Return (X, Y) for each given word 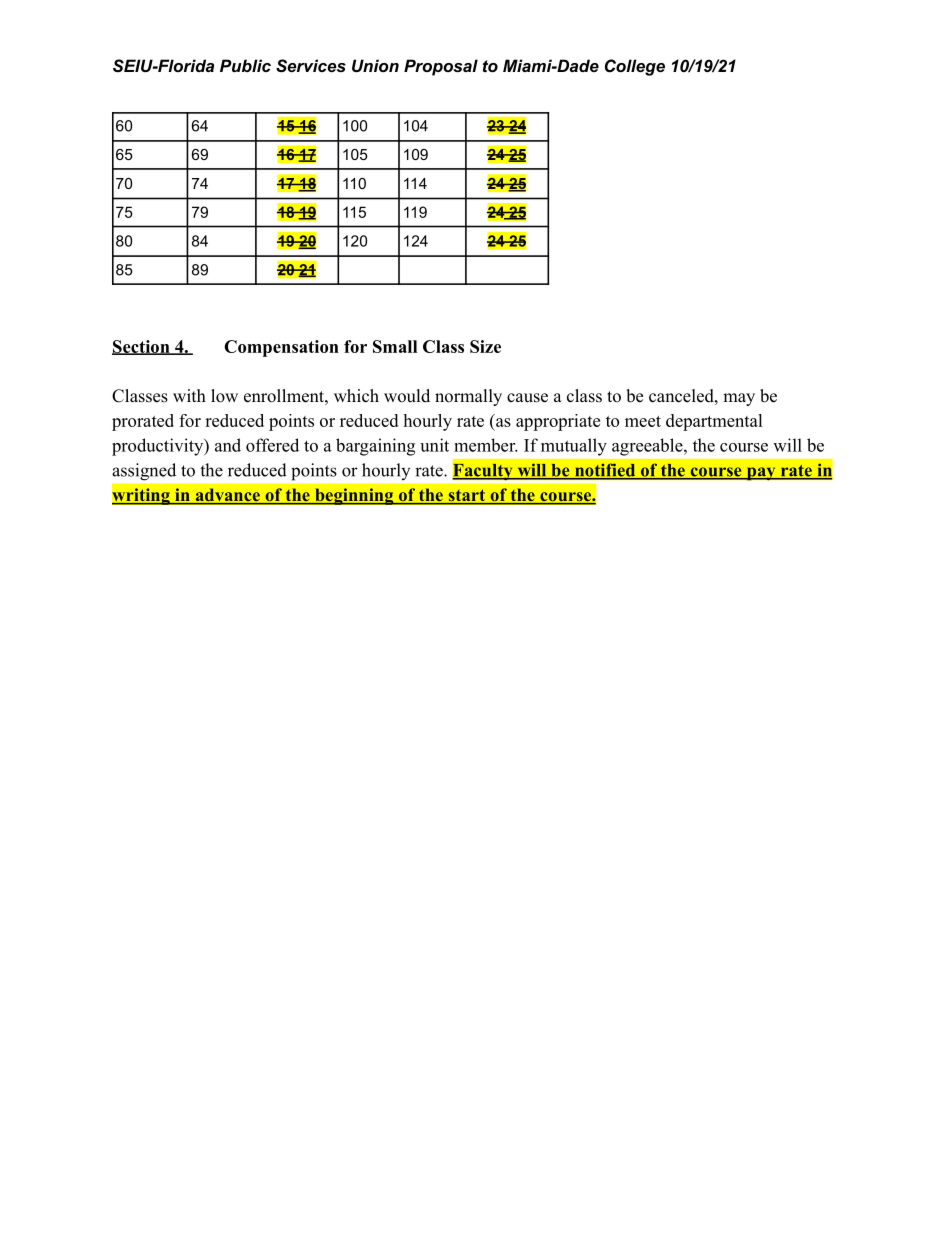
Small (395, 346)
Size (485, 346)
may (739, 399)
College (635, 67)
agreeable (648, 447)
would (407, 396)
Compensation (281, 348)
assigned (144, 472)
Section (142, 347)
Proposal (441, 67)
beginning (354, 496)
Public (245, 65)
